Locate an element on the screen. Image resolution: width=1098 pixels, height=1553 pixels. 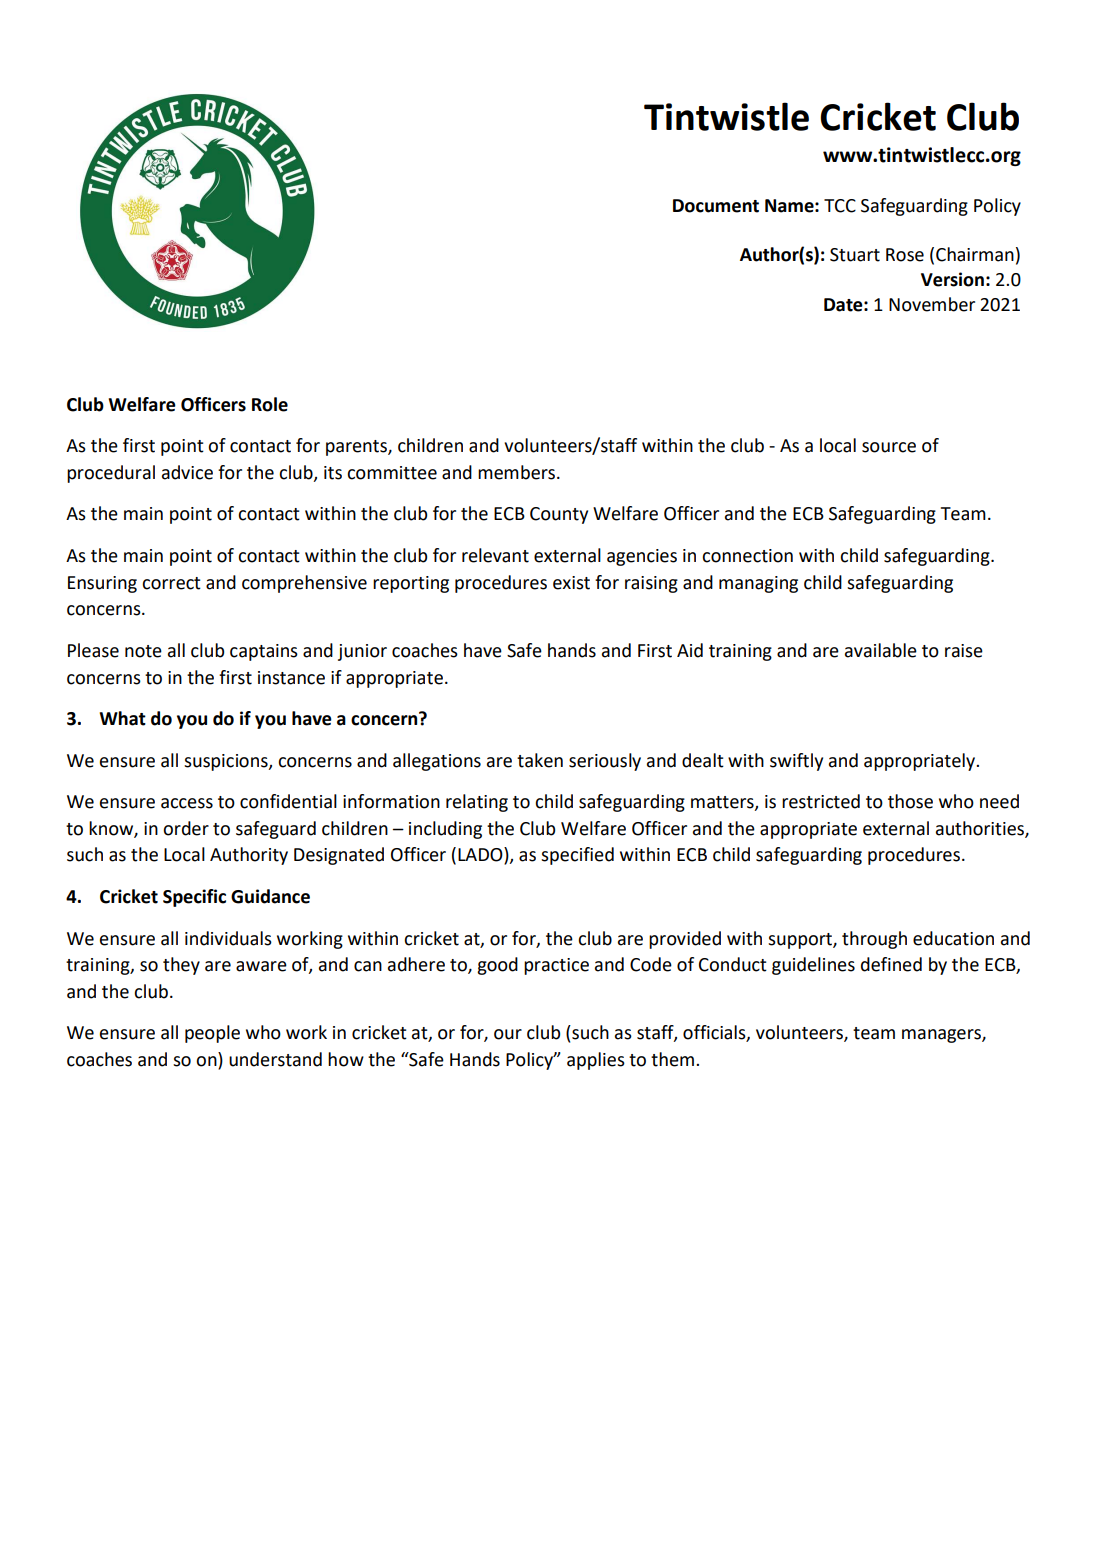
available is located at coordinates (881, 650).
